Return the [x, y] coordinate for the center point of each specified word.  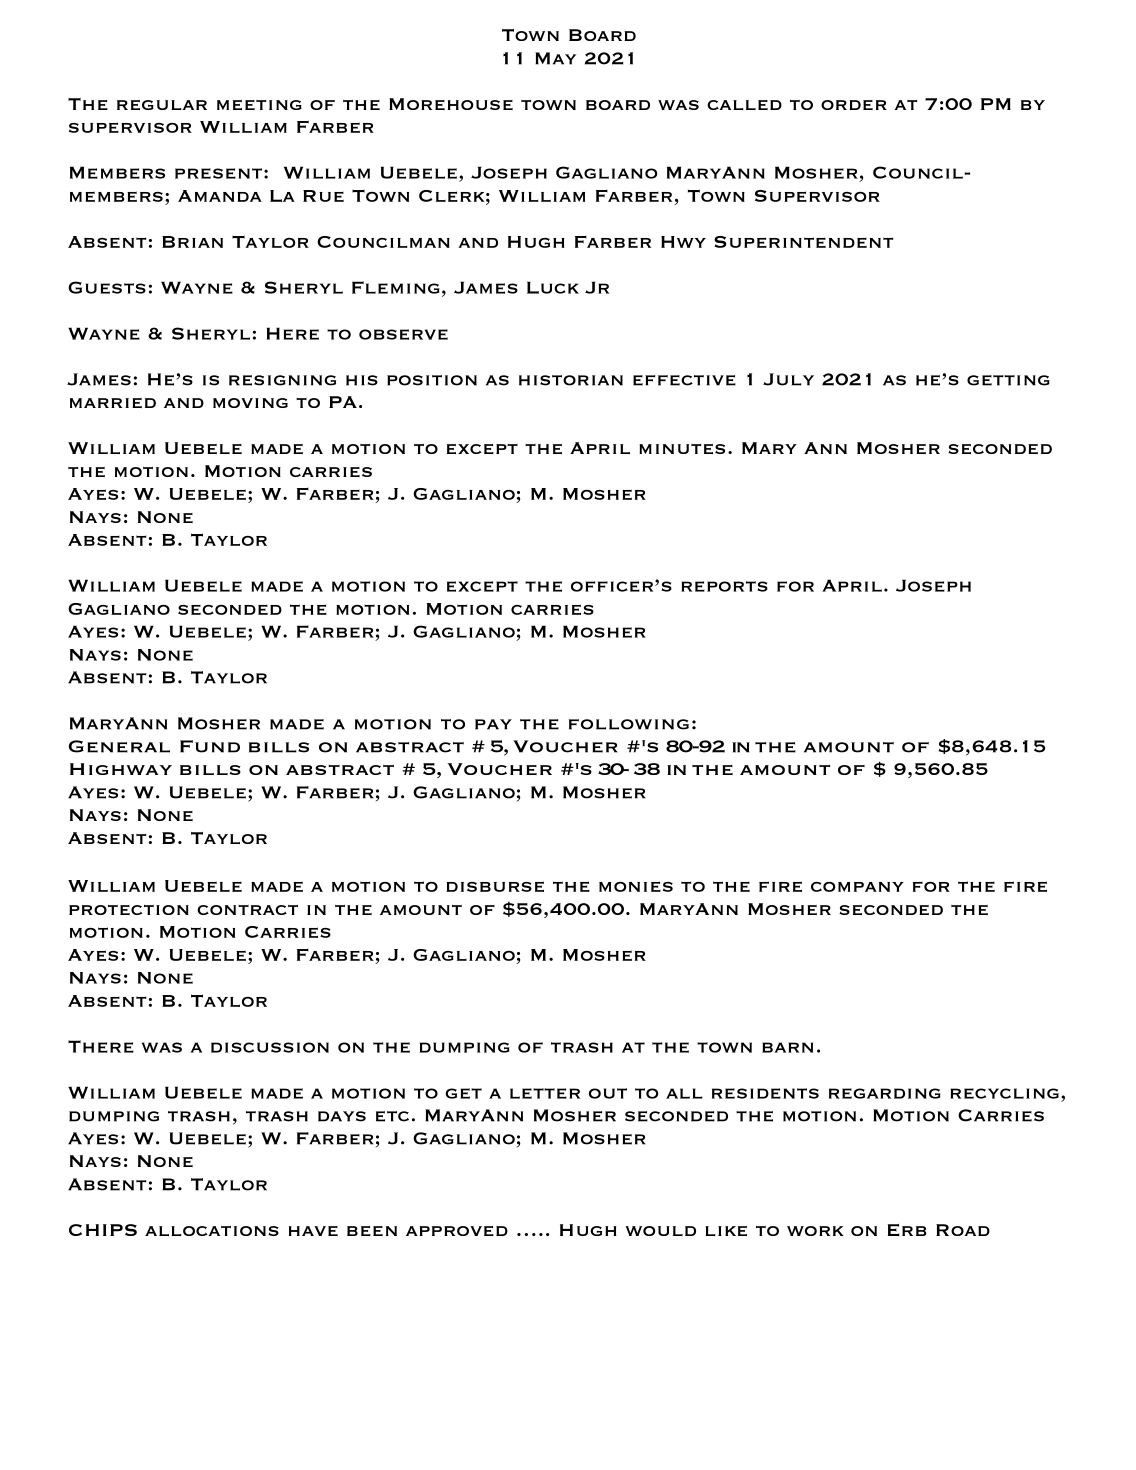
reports [724, 586]
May [555, 58]
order [854, 105]
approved [457, 1231]
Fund [210, 746]
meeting [259, 105]
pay [493, 724]
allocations [212, 1231]
